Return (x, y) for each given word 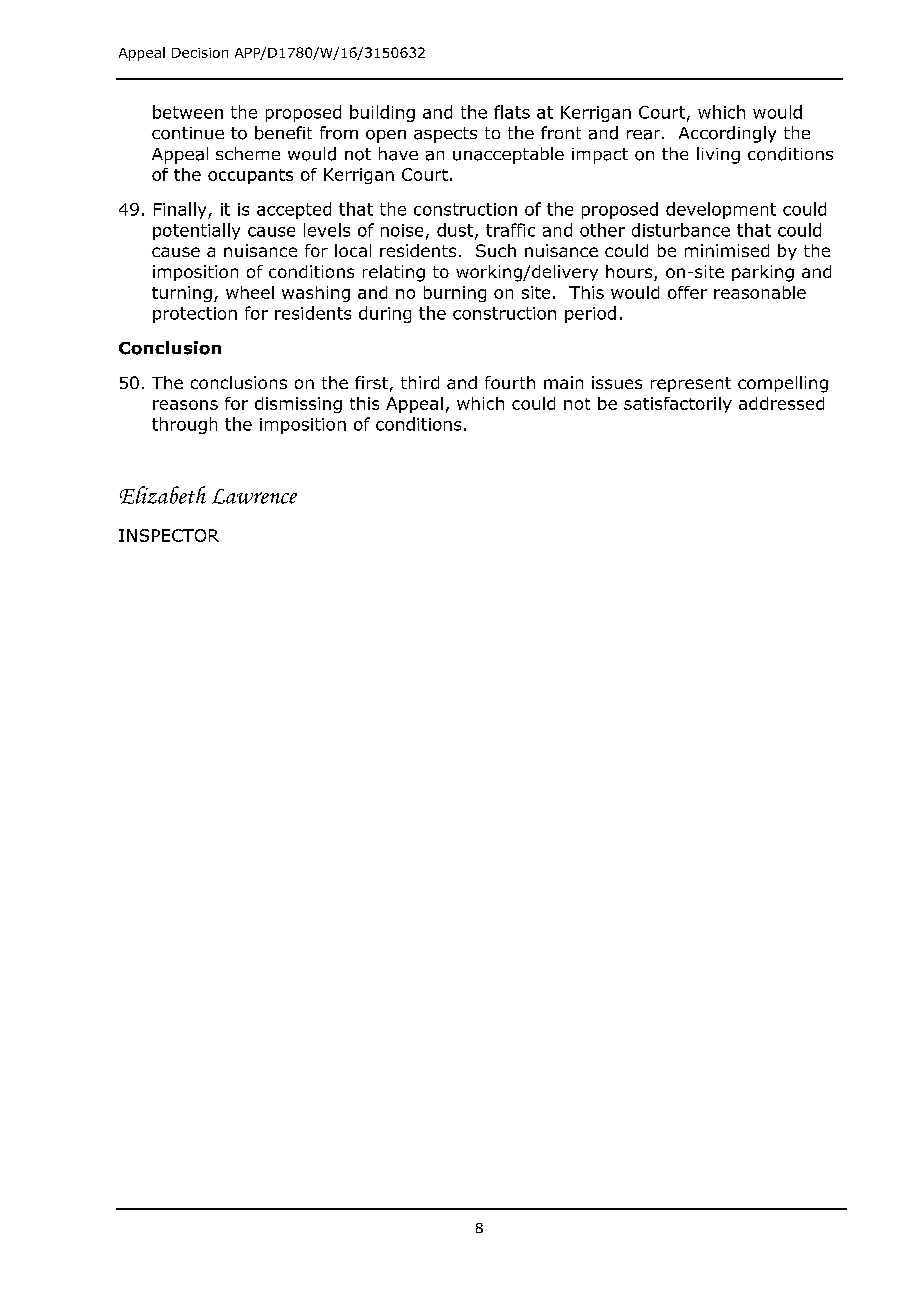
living (718, 155)
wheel (250, 292)
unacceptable (508, 155)
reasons (185, 405)
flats (512, 112)
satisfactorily (678, 405)
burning (455, 294)
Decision (200, 53)
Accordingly (727, 134)
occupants (250, 176)
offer (687, 292)
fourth (510, 382)
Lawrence (254, 496)
